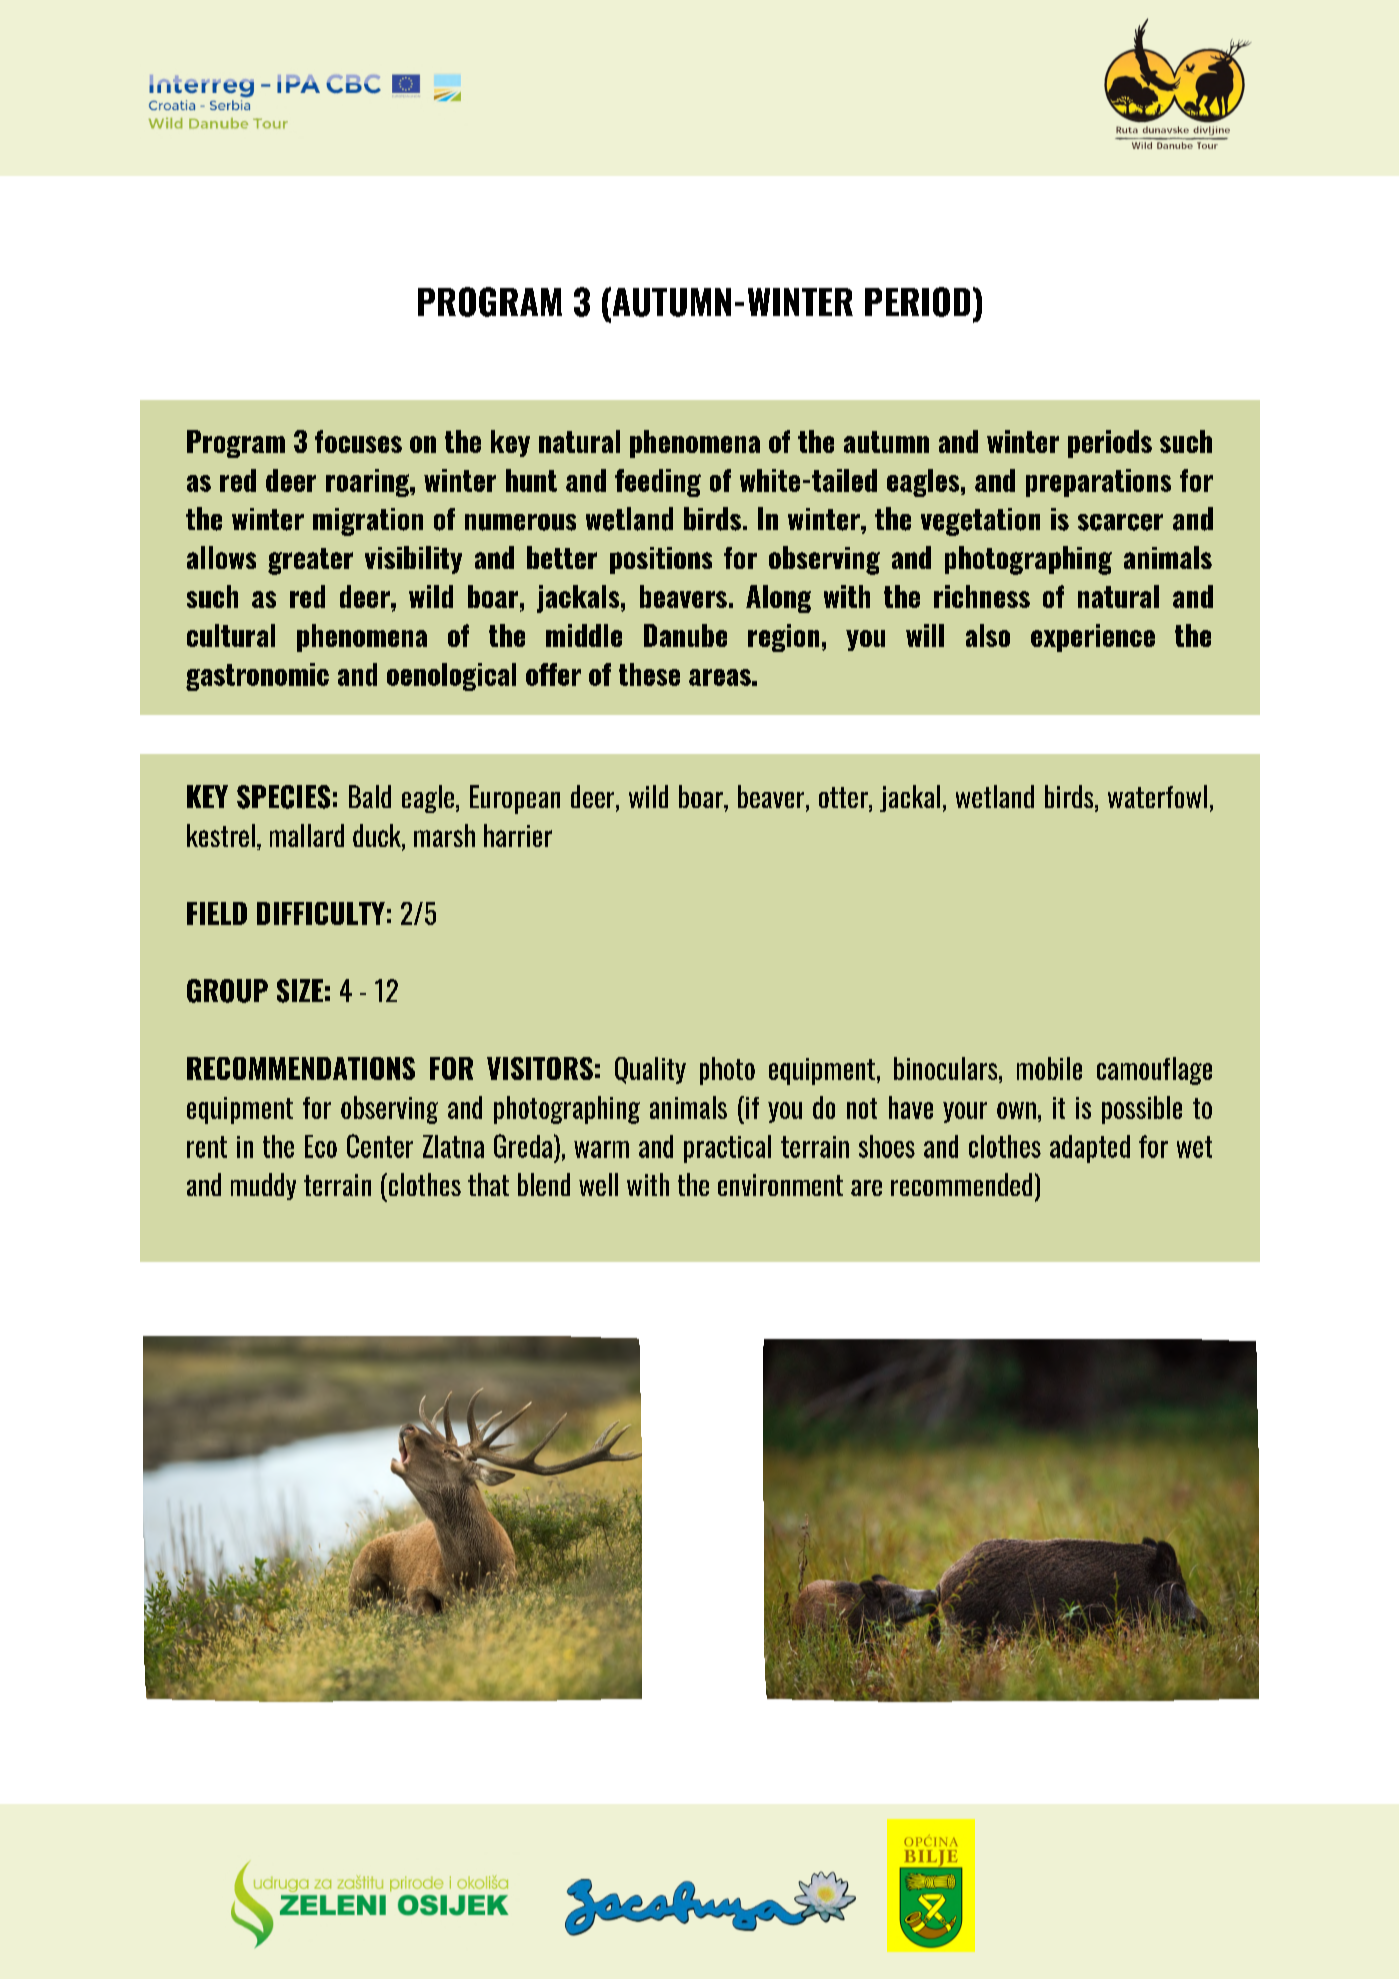 Image resolution: width=1399 pixels, height=1979 pixels. I want to click on greater, so click(310, 561).
